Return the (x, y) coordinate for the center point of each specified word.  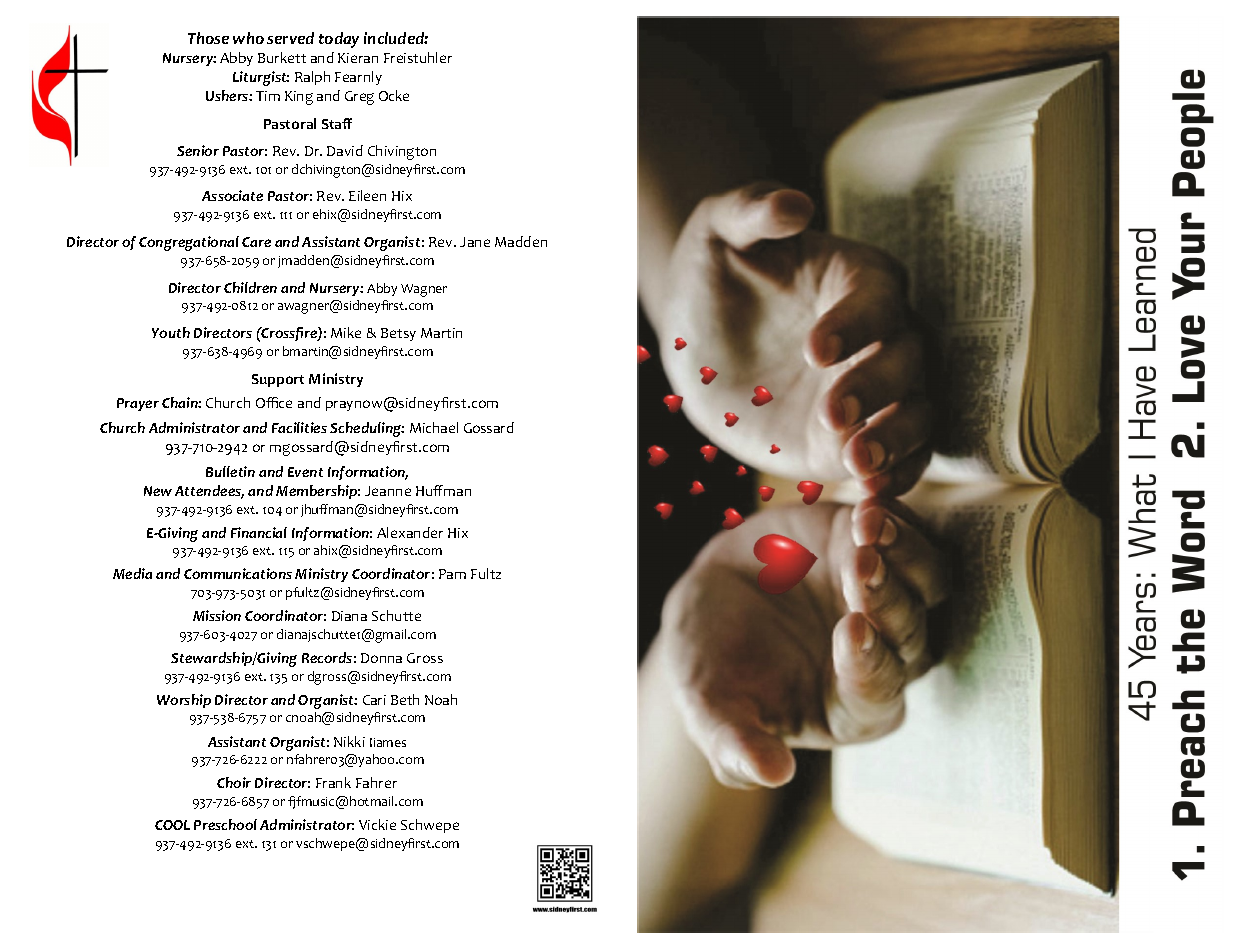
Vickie (377, 824)
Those (208, 38)
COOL (172, 825)
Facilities (299, 427)
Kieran (358, 58)
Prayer (138, 404)
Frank (333, 782)
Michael (434, 427)
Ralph (312, 78)
